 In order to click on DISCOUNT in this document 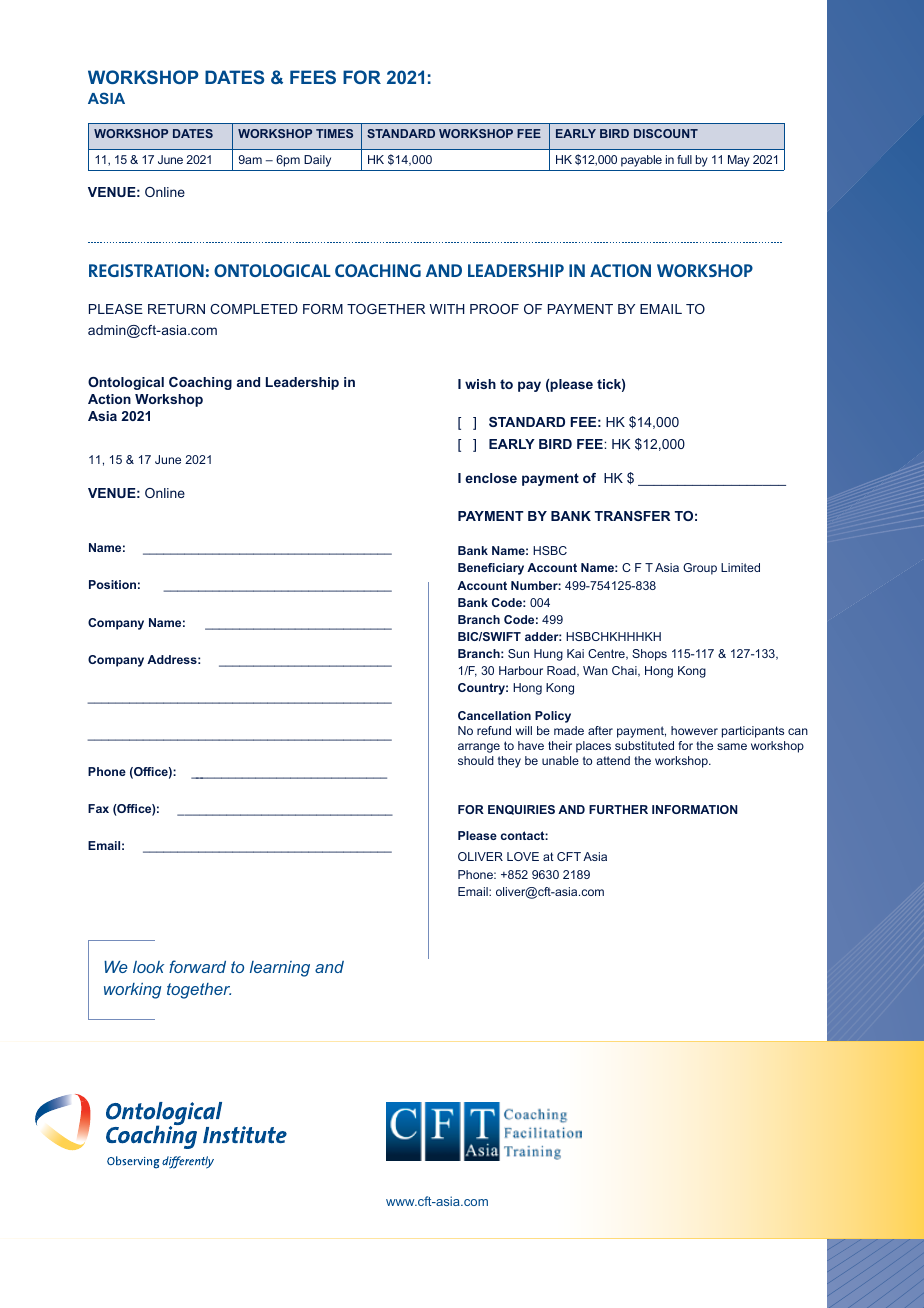, I will do `click(666, 133)`.
